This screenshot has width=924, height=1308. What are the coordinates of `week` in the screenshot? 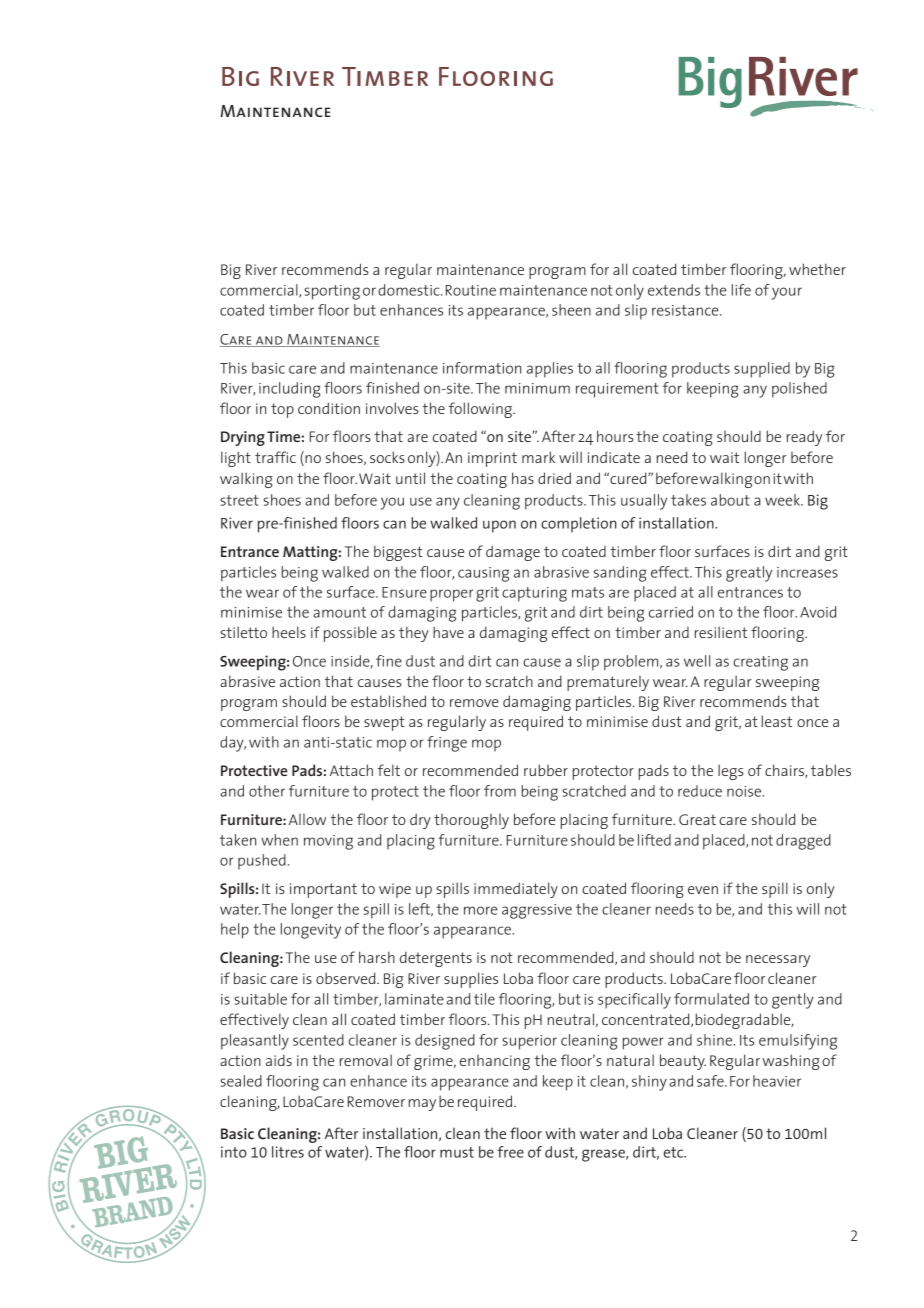 It's located at (783, 500).
